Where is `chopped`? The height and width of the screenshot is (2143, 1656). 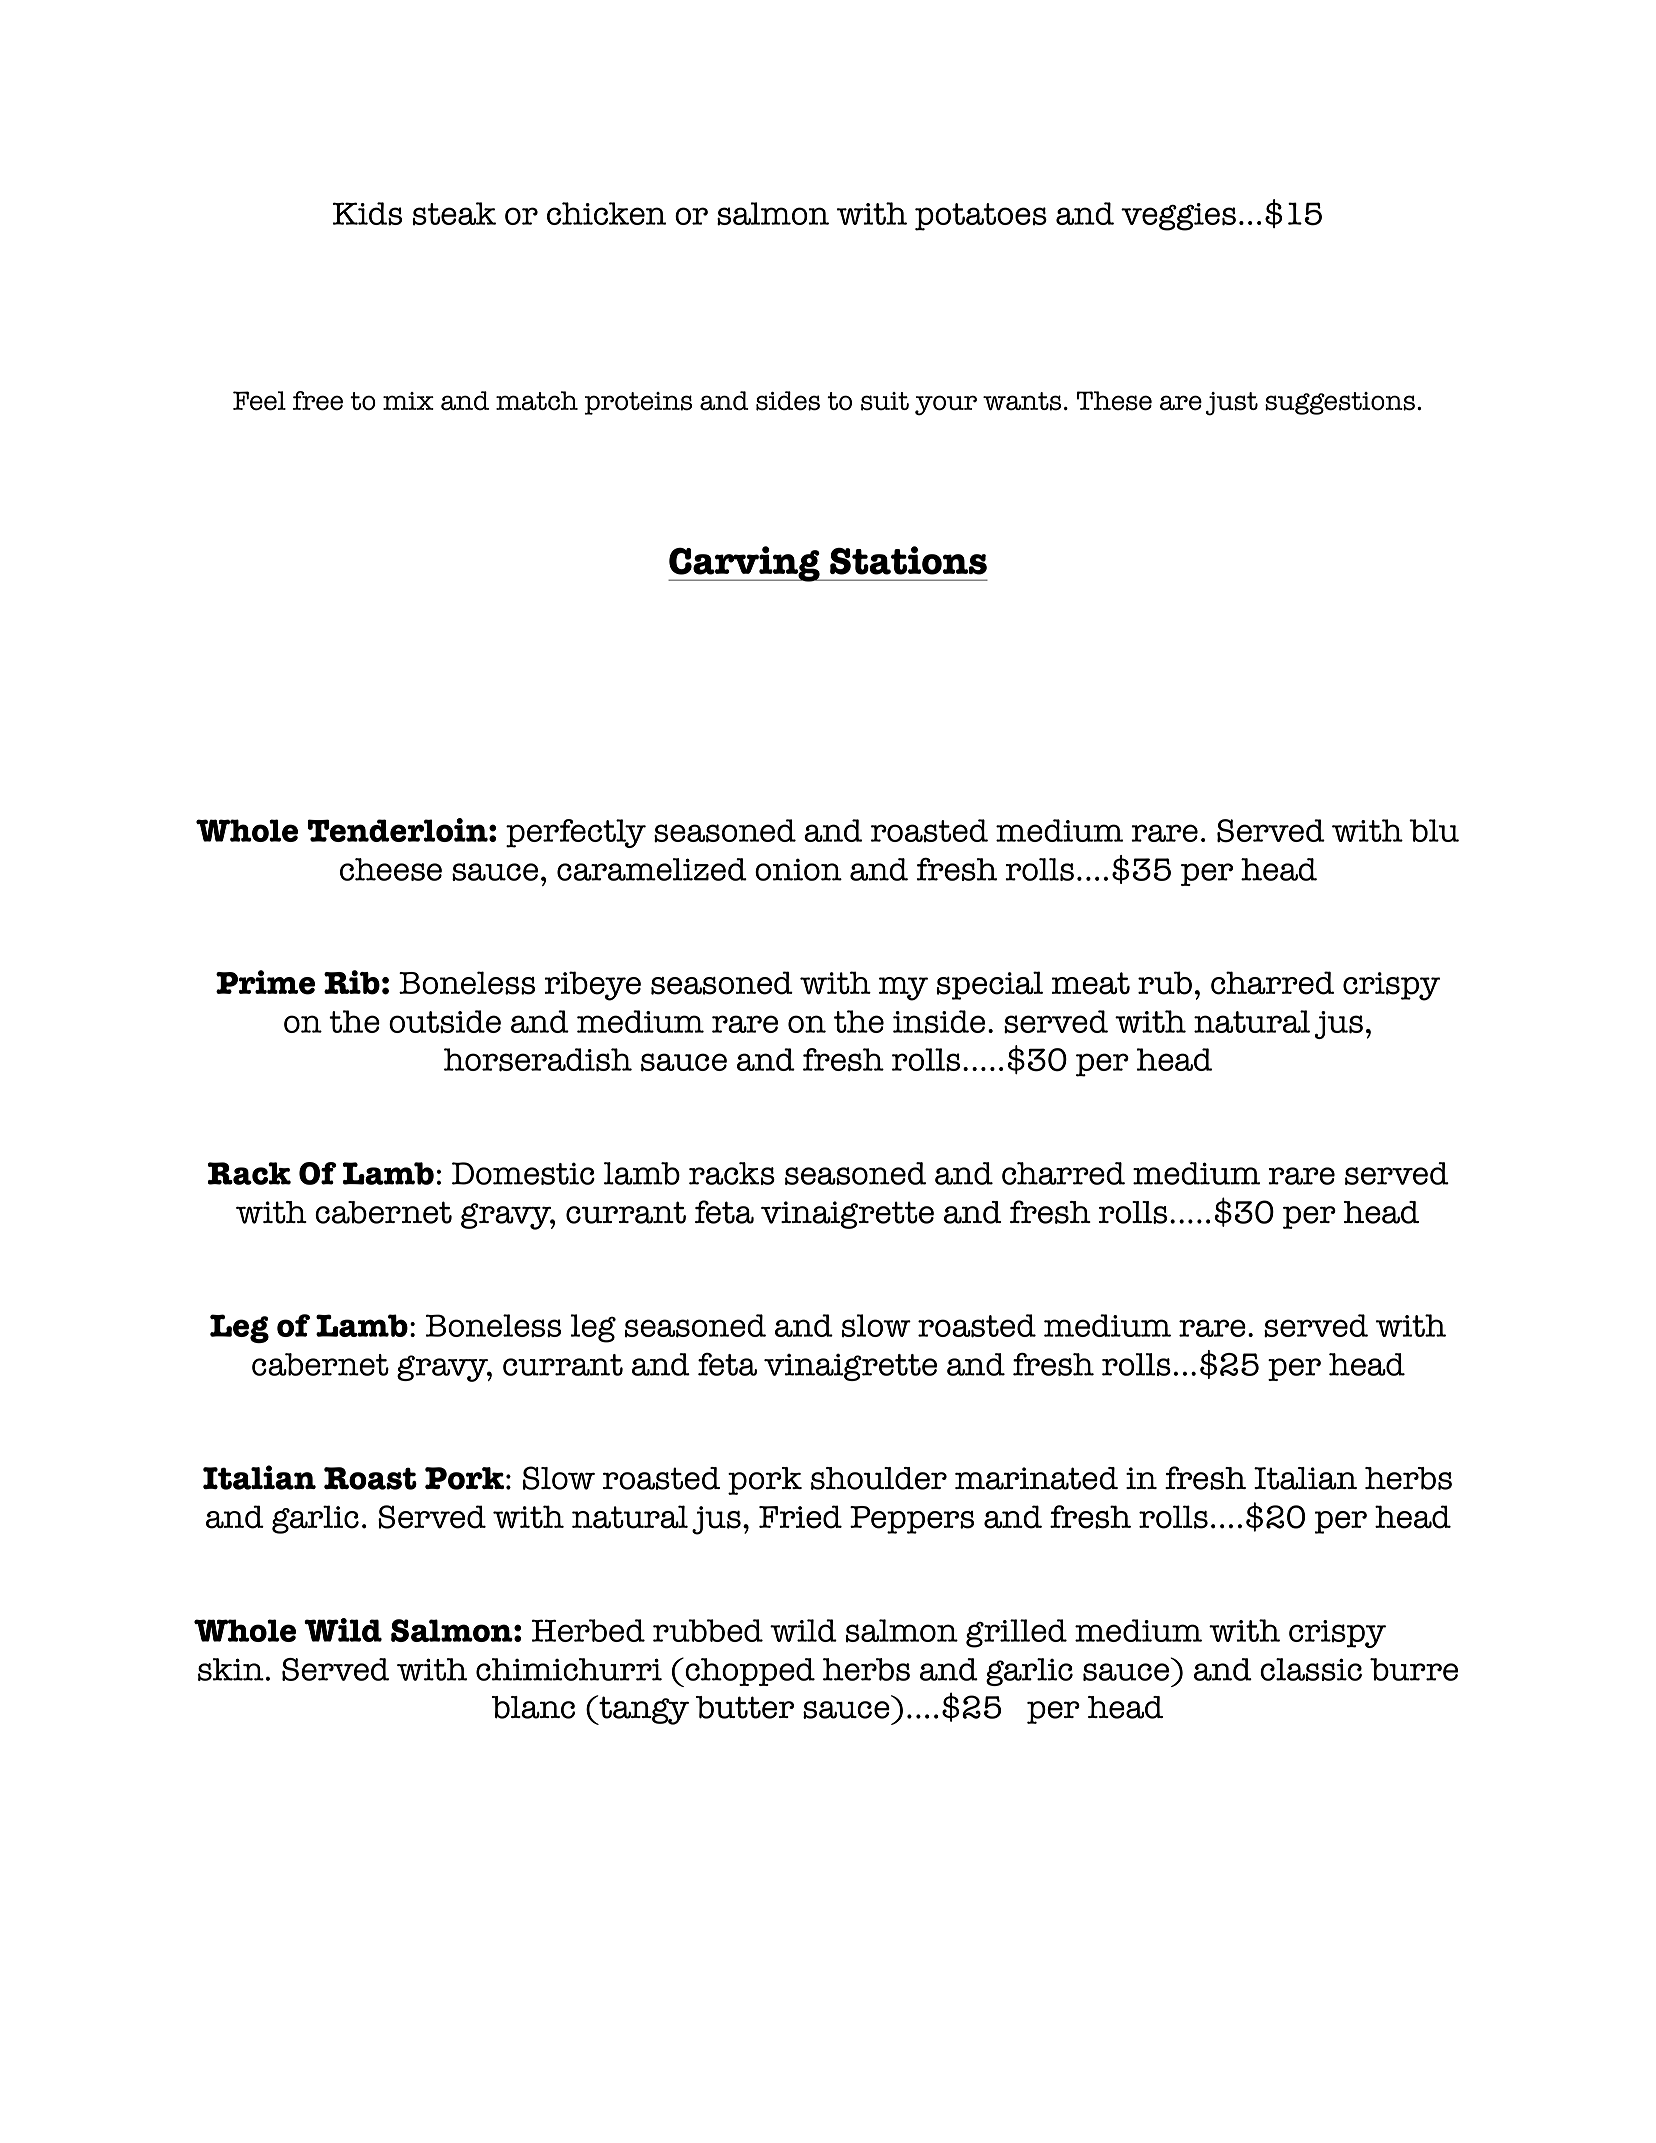 chopped is located at coordinates (750, 1672).
